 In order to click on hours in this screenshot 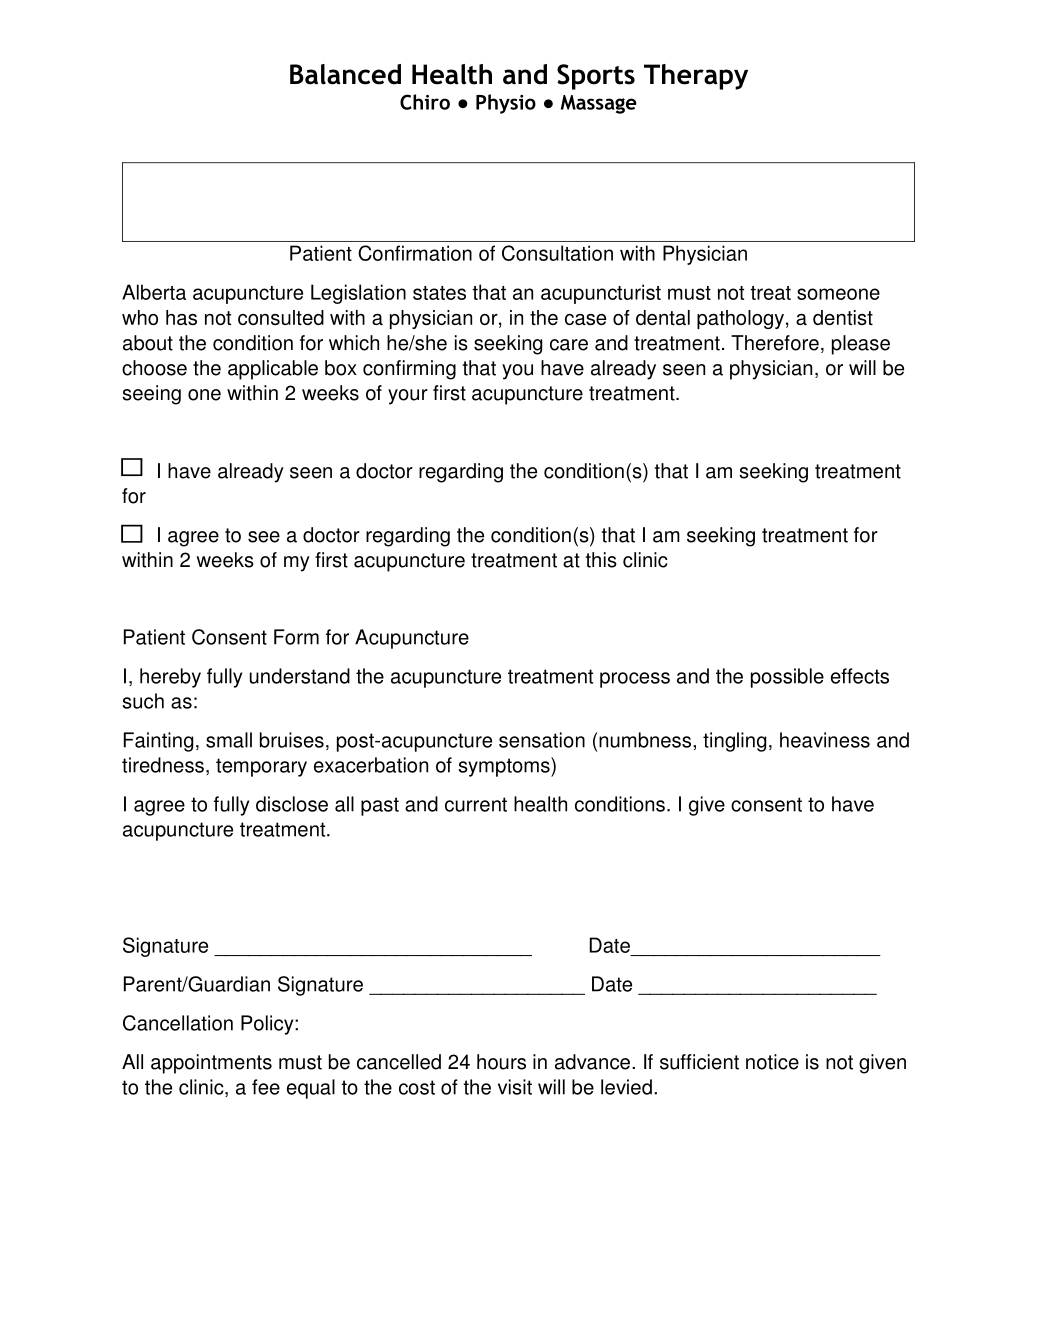, I will do `click(501, 1062)`.
